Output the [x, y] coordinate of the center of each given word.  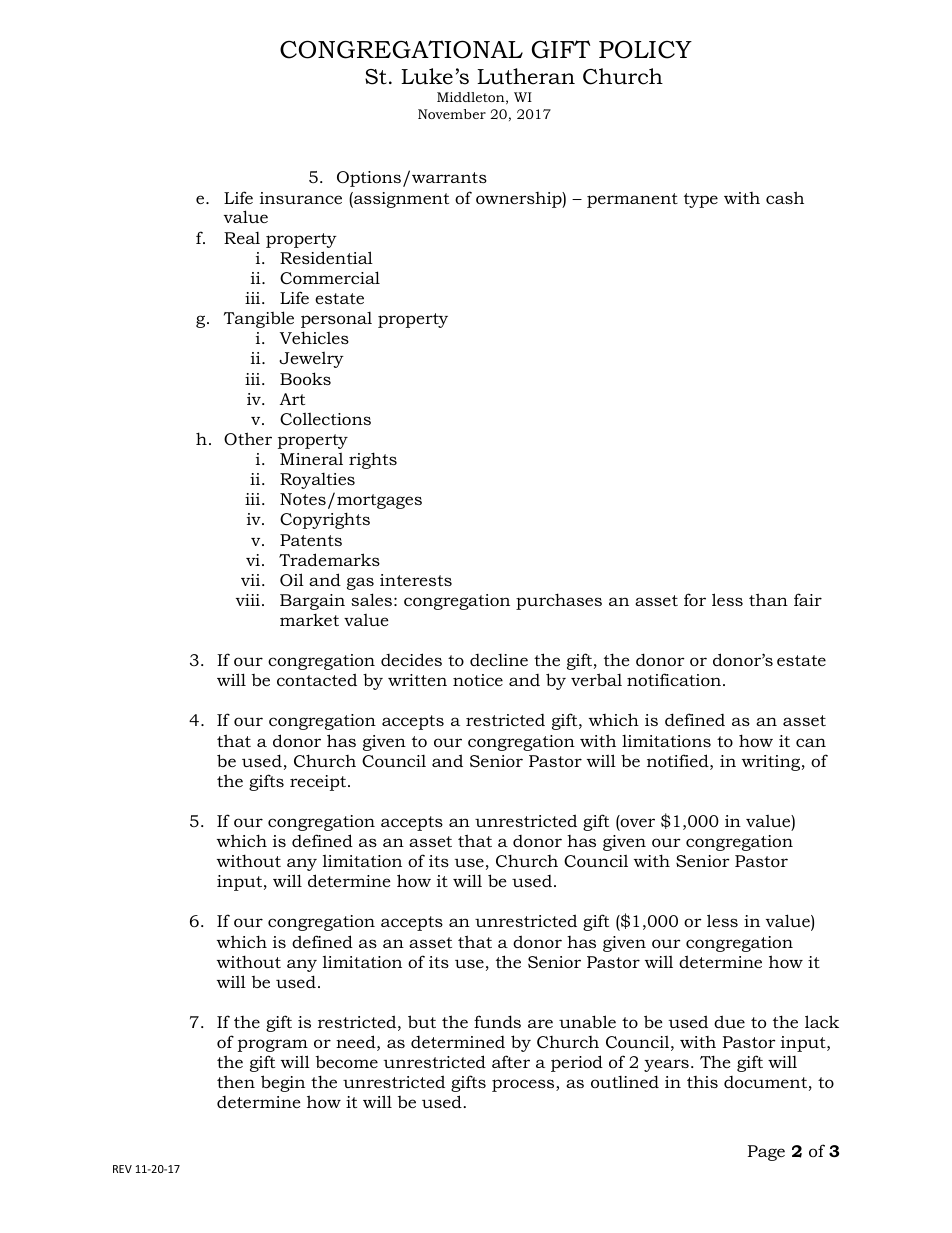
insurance [301, 198]
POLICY [645, 49]
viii [249, 600]
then [236, 1081]
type [701, 200]
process [524, 1085]
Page [766, 1153]
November [452, 114]
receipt [319, 783]
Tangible [259, 319]
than [768, 599]
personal [336, 320]
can [811, 742]
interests [416, 580]
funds [497, 1021]
